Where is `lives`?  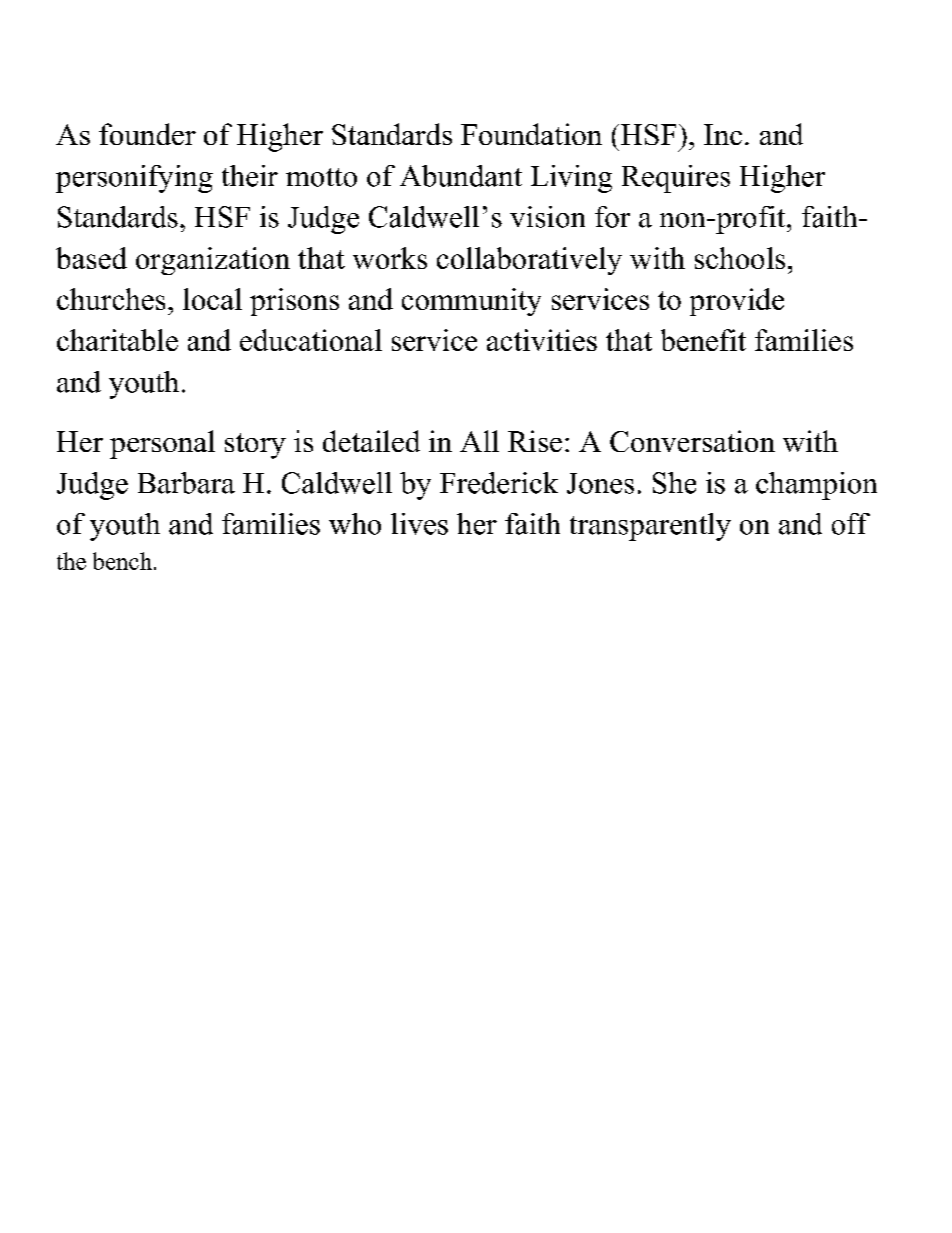 lives is located at coordinates (419, 524).
